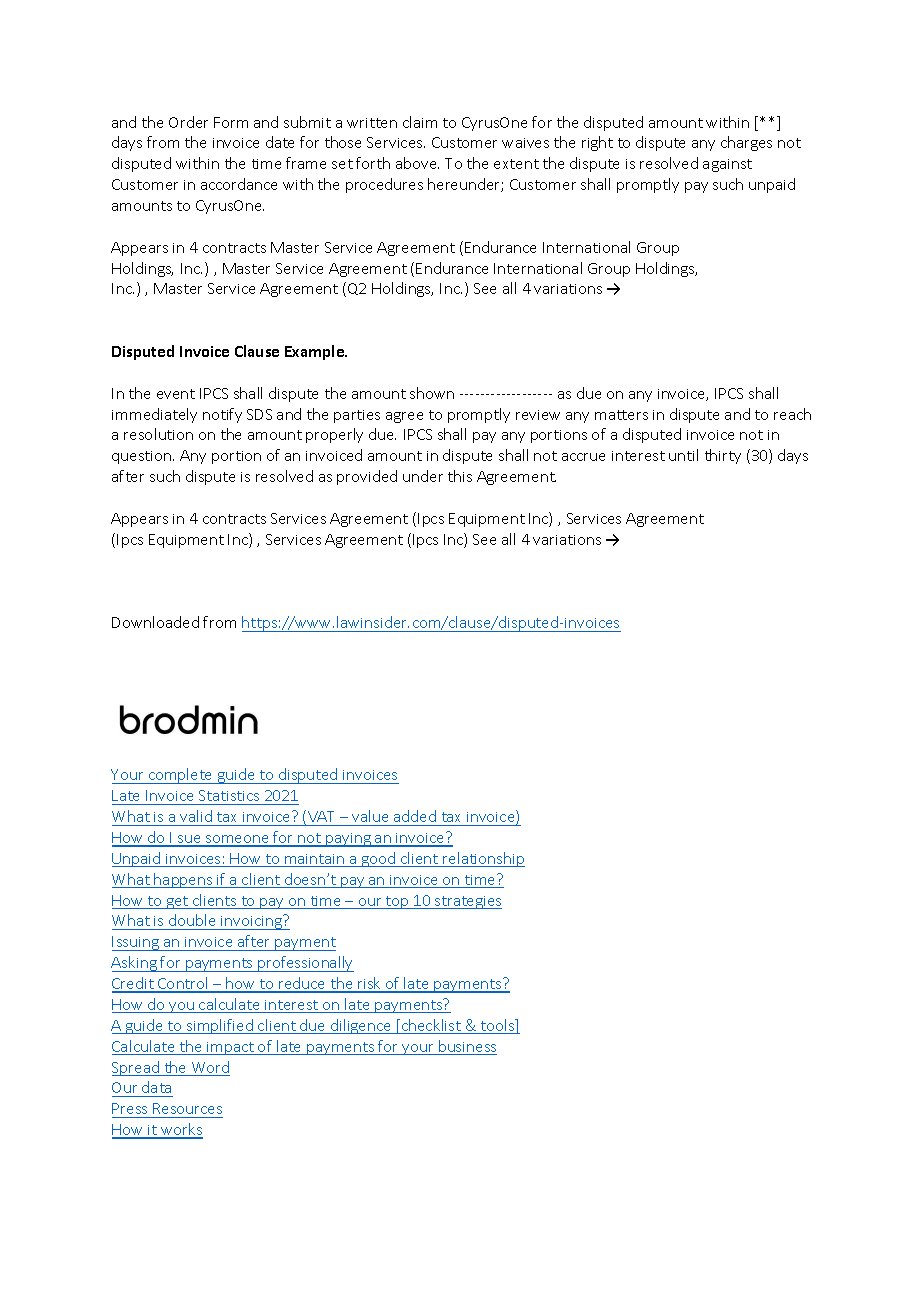 This image has height=1308, width=924. What do you see at coordinates (467, 902) in the image?
I see `strategies` at bounding box center [467, 902].
